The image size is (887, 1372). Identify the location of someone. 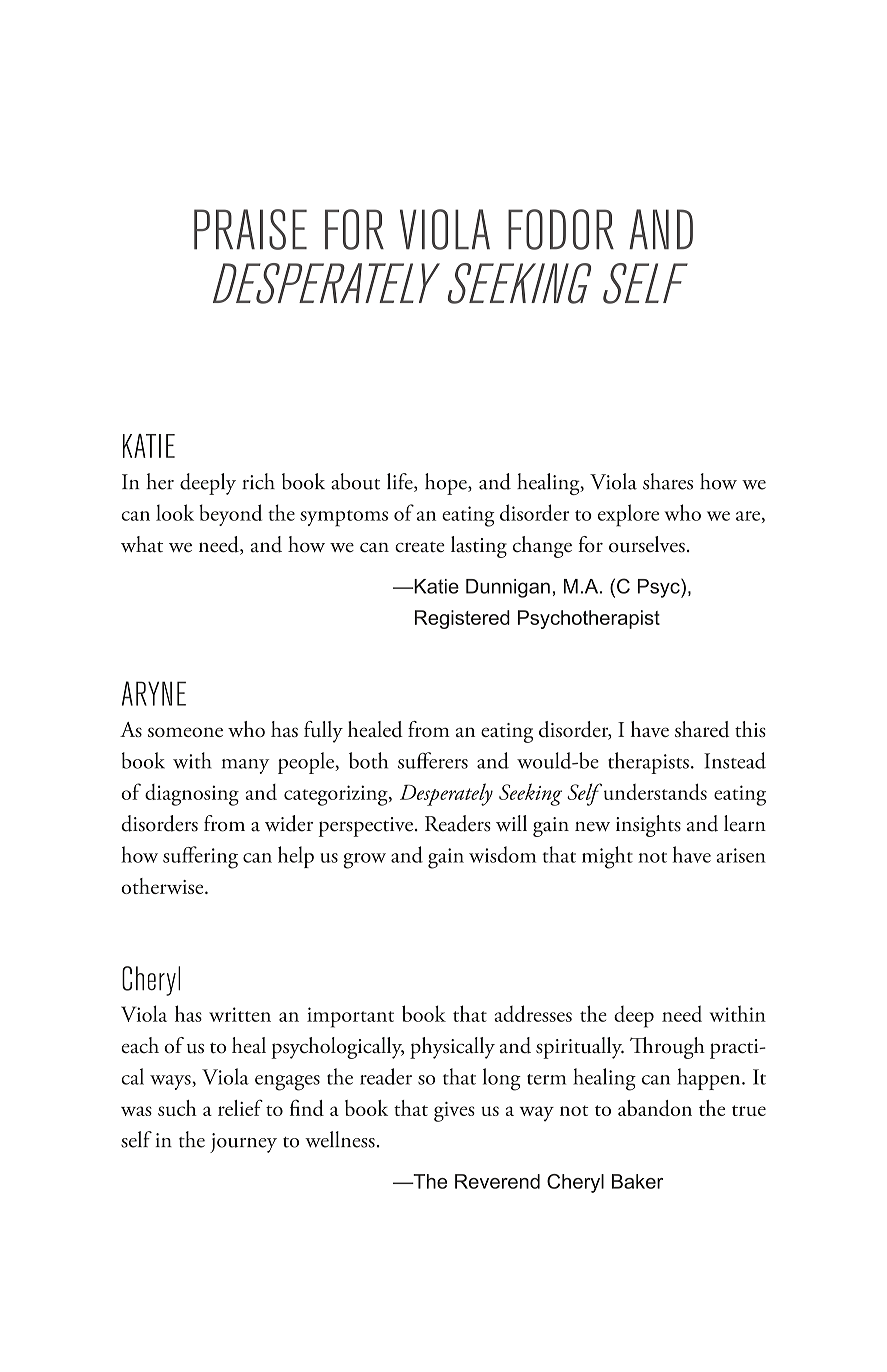
(185, 732).
